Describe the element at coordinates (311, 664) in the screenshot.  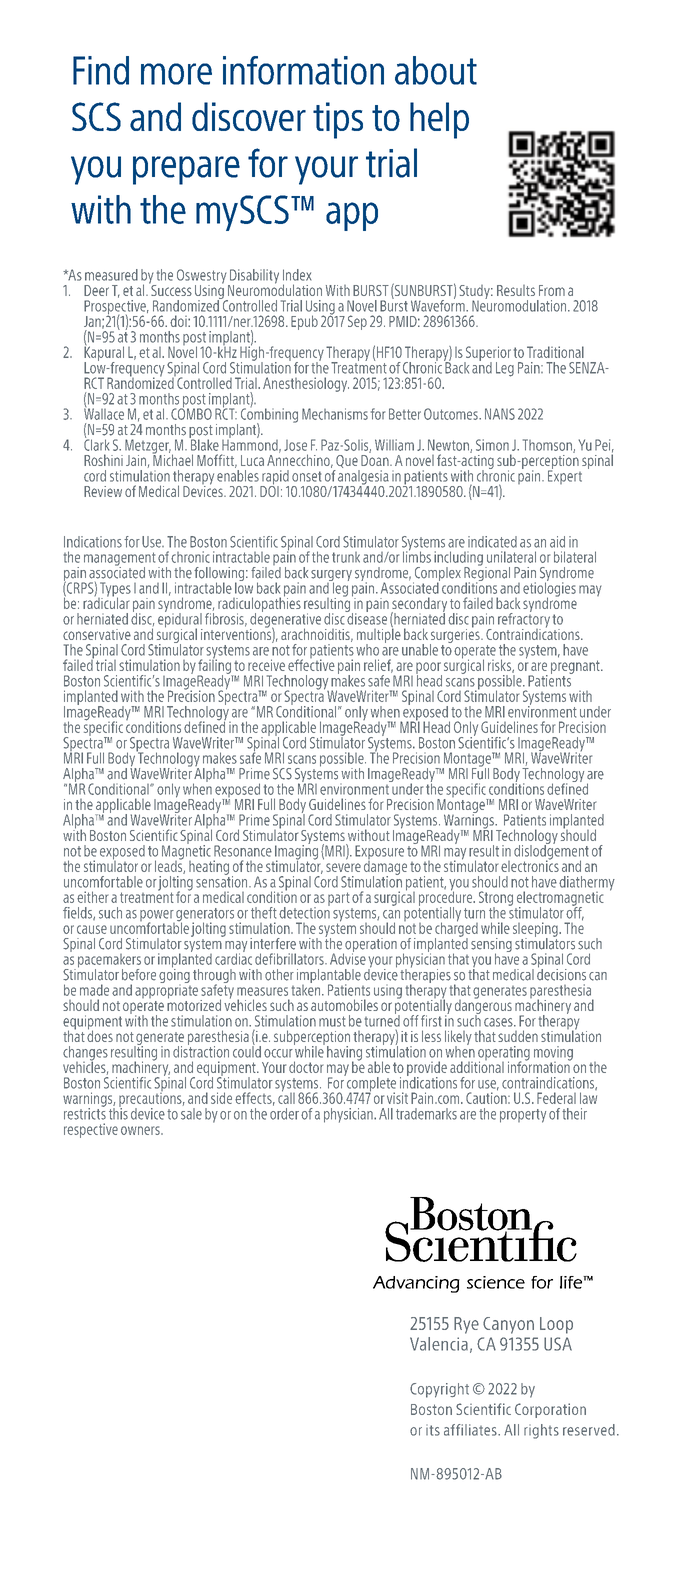
I see `effective` at that location.
